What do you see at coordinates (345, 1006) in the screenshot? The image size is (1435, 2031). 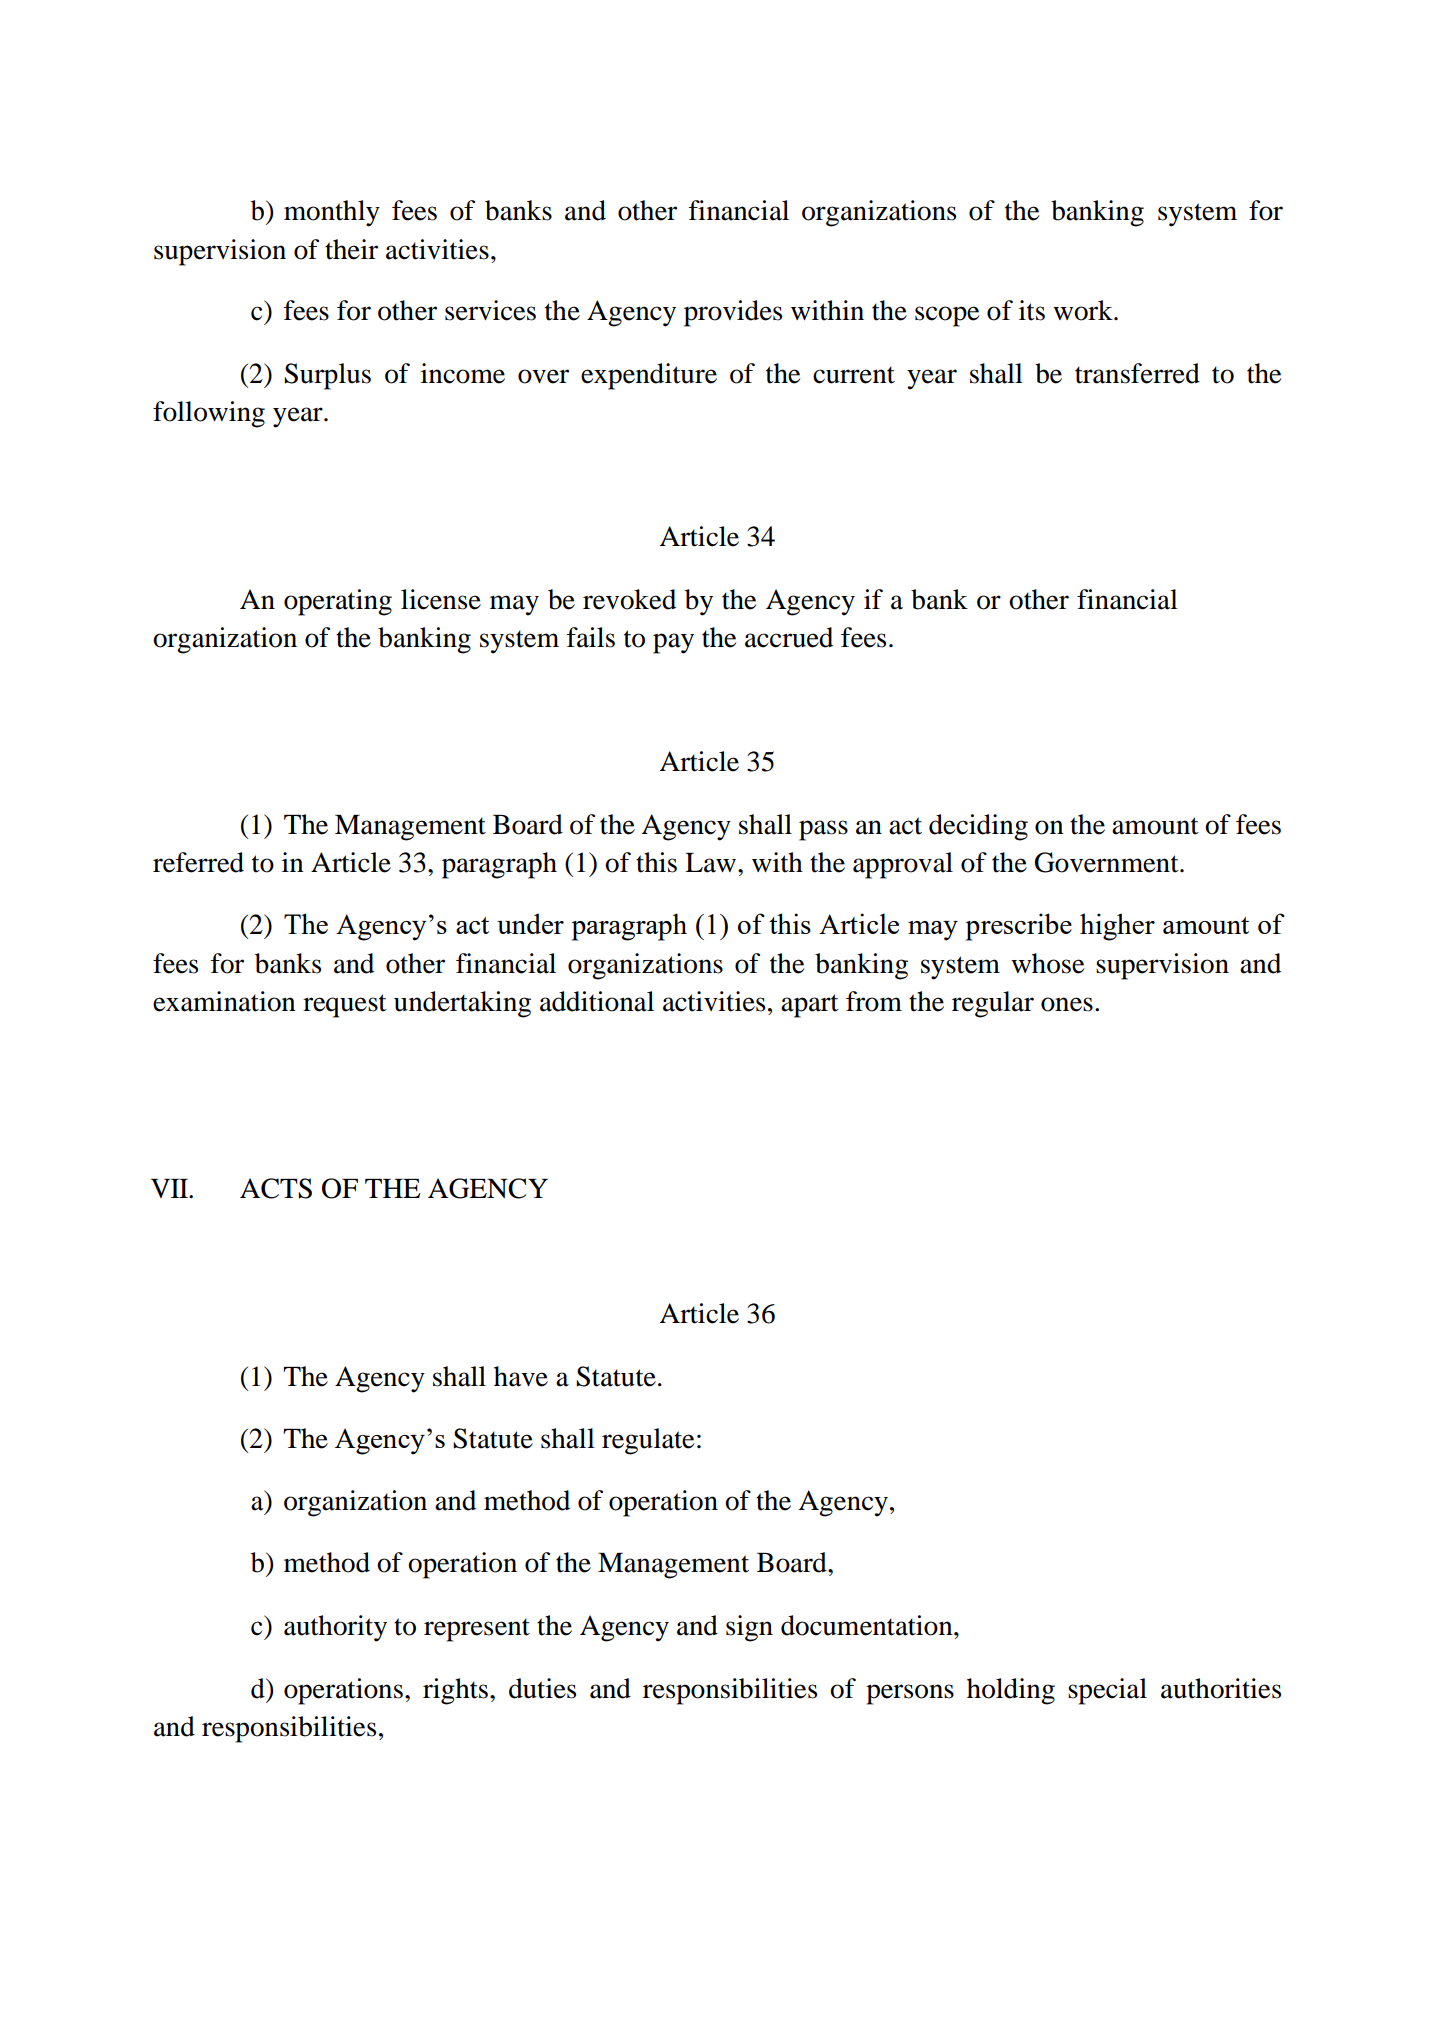 I see `request` at bounding box center [345, 1006].
